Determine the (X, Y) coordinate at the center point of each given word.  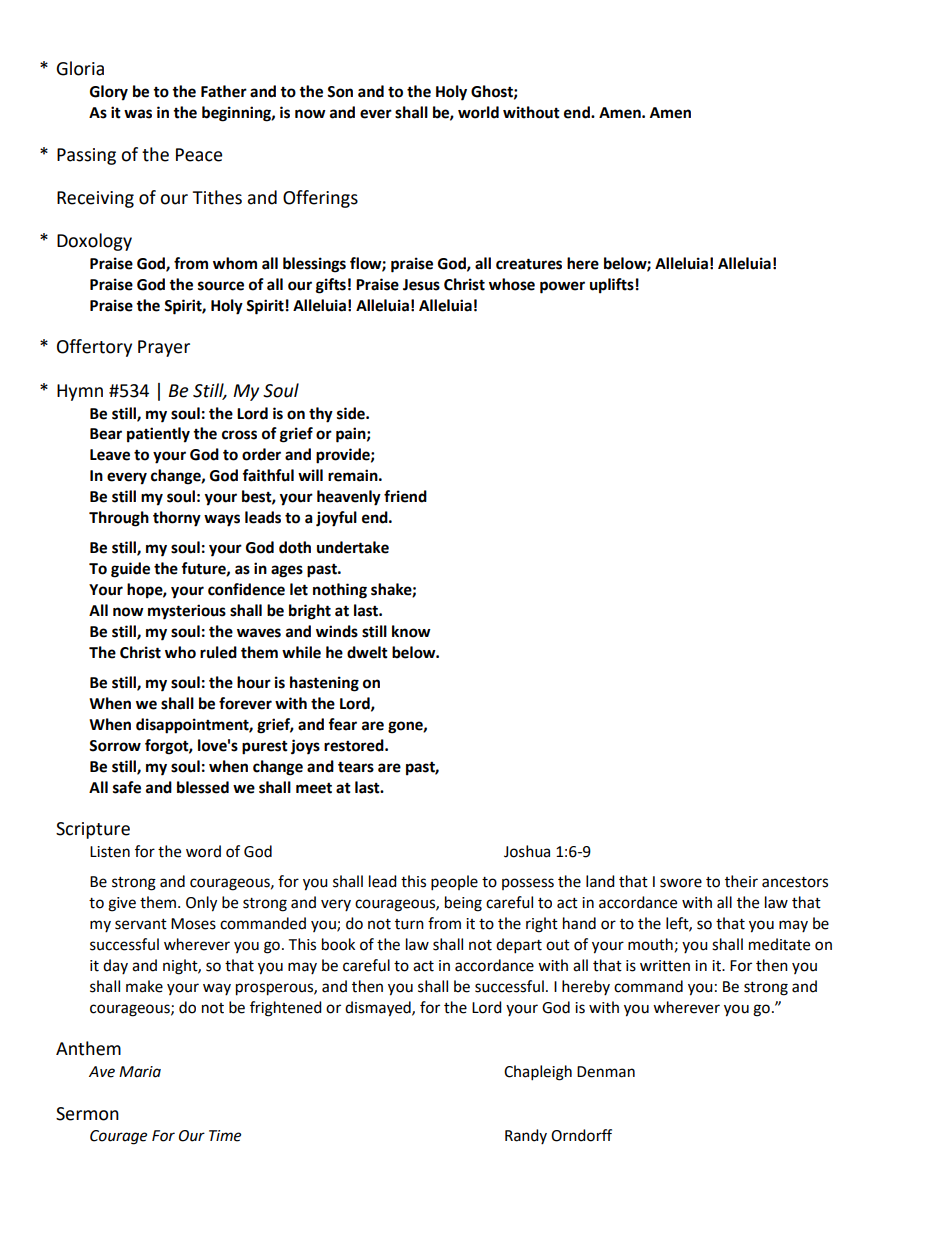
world (478, 112)
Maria (140, 1072)
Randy (526, 1136)
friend (405, 496)
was (138, 114)
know (411, 631)
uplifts (612, 286)
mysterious (187, 612)
